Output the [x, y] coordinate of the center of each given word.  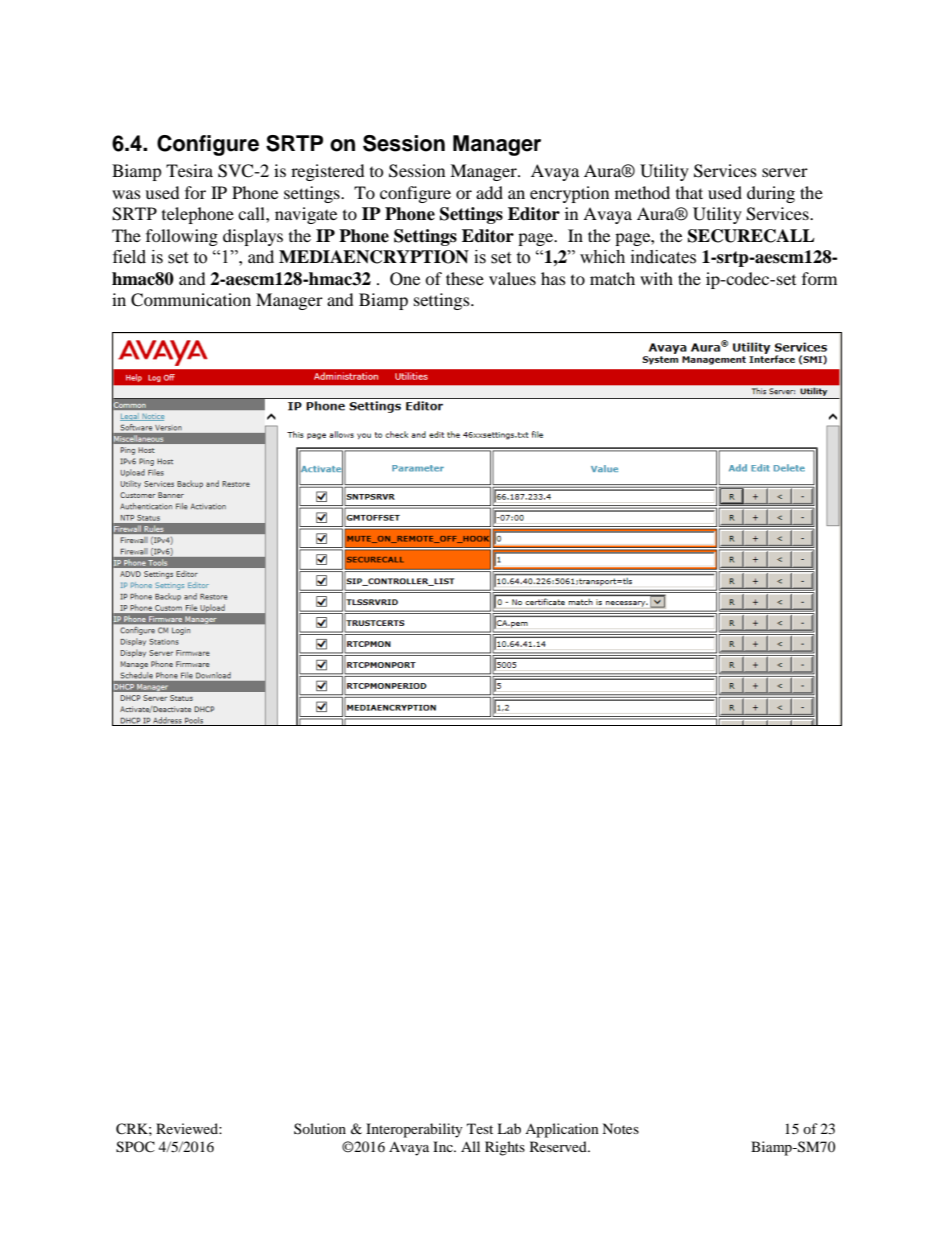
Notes [620, 1128]
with [656, 278]
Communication [191, 300]
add [489, 192]
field [129, 257]
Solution [320, 1128]
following [182, 237]
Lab [509, 1128]
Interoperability [414, 1130]
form [819, 278]
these [465, 278]
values [512, 278]
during [771, 194]
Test [480, 1128]
